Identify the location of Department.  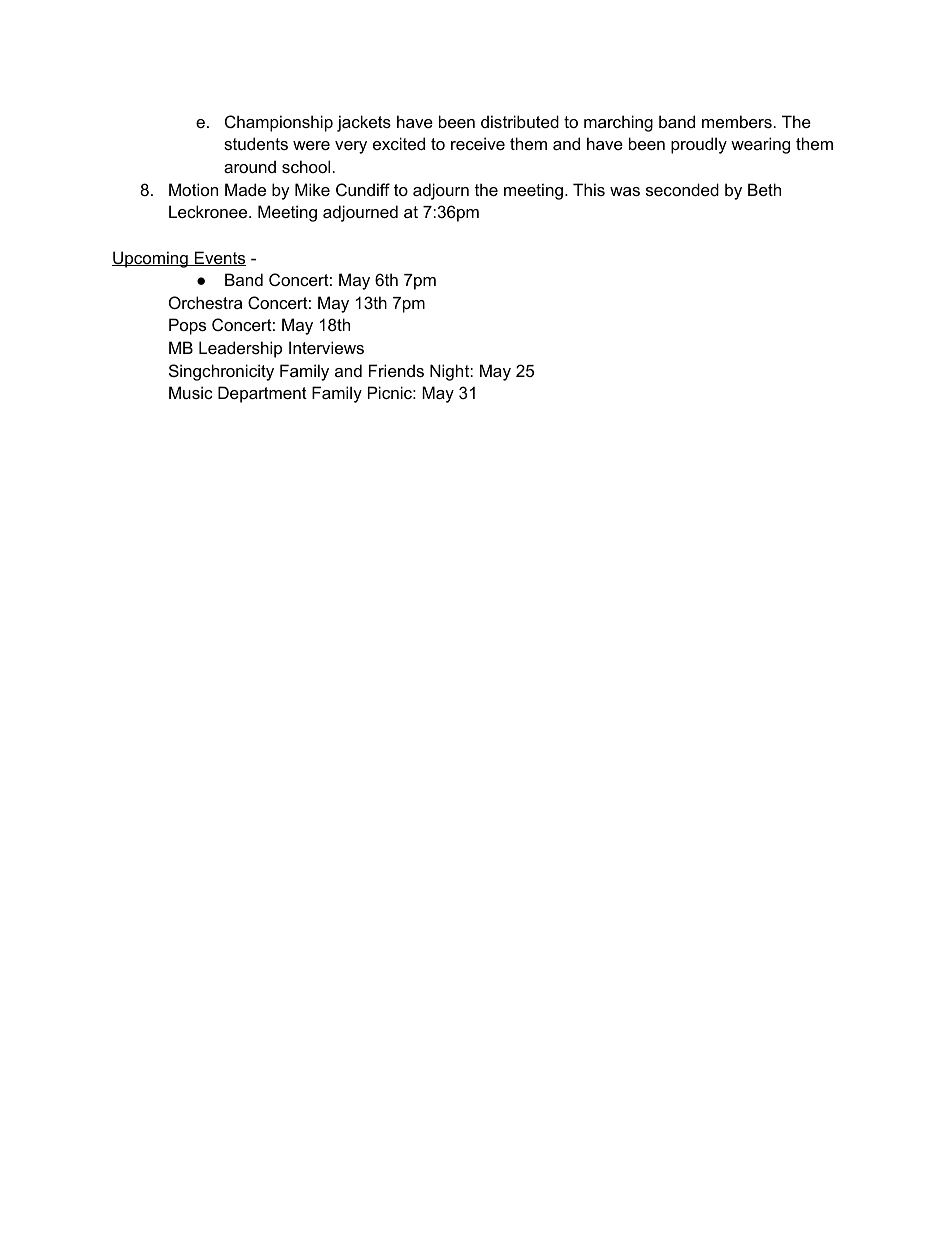
(262, 394).
